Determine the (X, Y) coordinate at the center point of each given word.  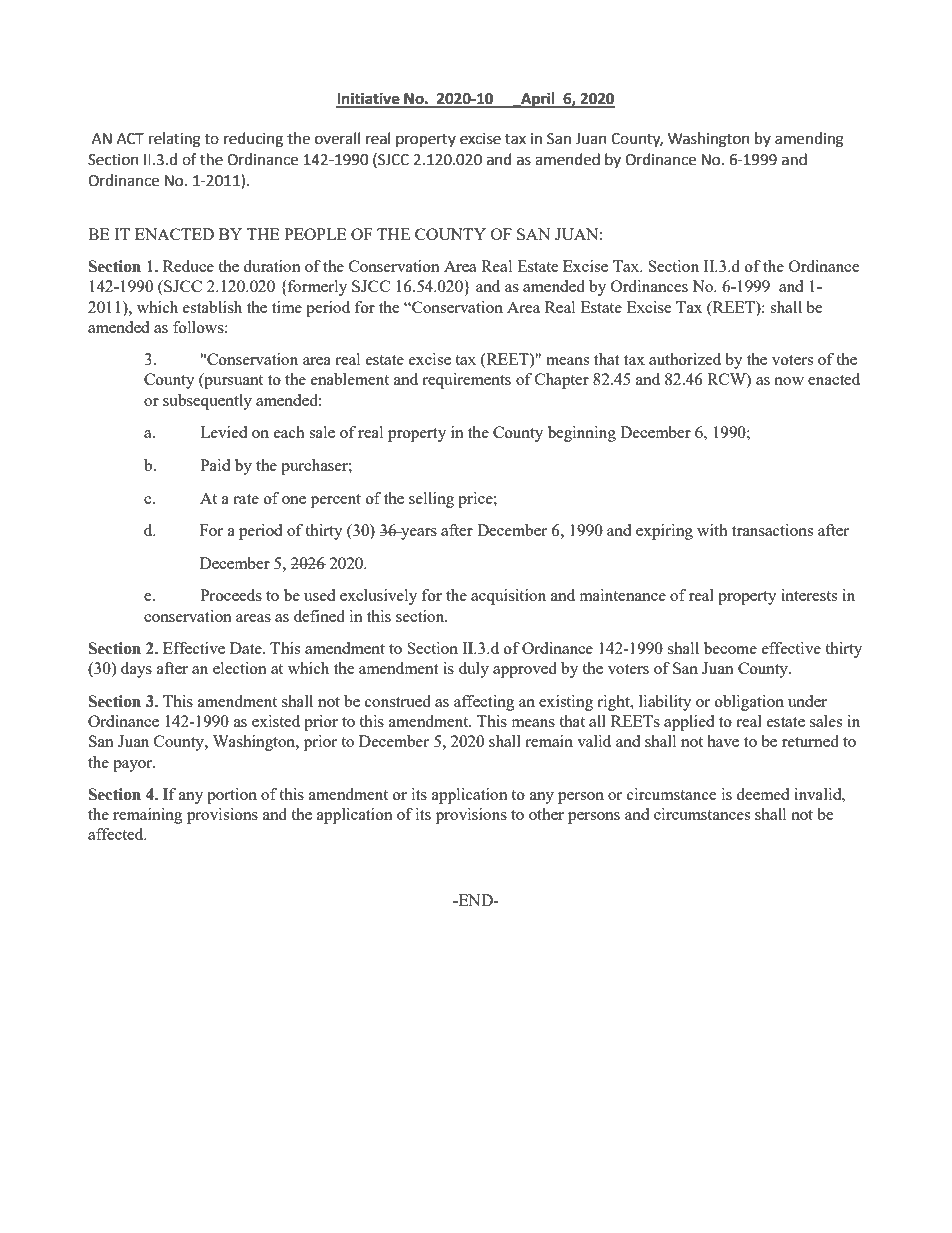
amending (809, 140)
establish (212, 307)
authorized (685, 359)
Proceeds (231, 595)
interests (809, 595)
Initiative (369, 99)
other (546, 814)
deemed (762, 794)
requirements (466, 381)
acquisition (508, 597)
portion (232, 796)
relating (175, 140)
